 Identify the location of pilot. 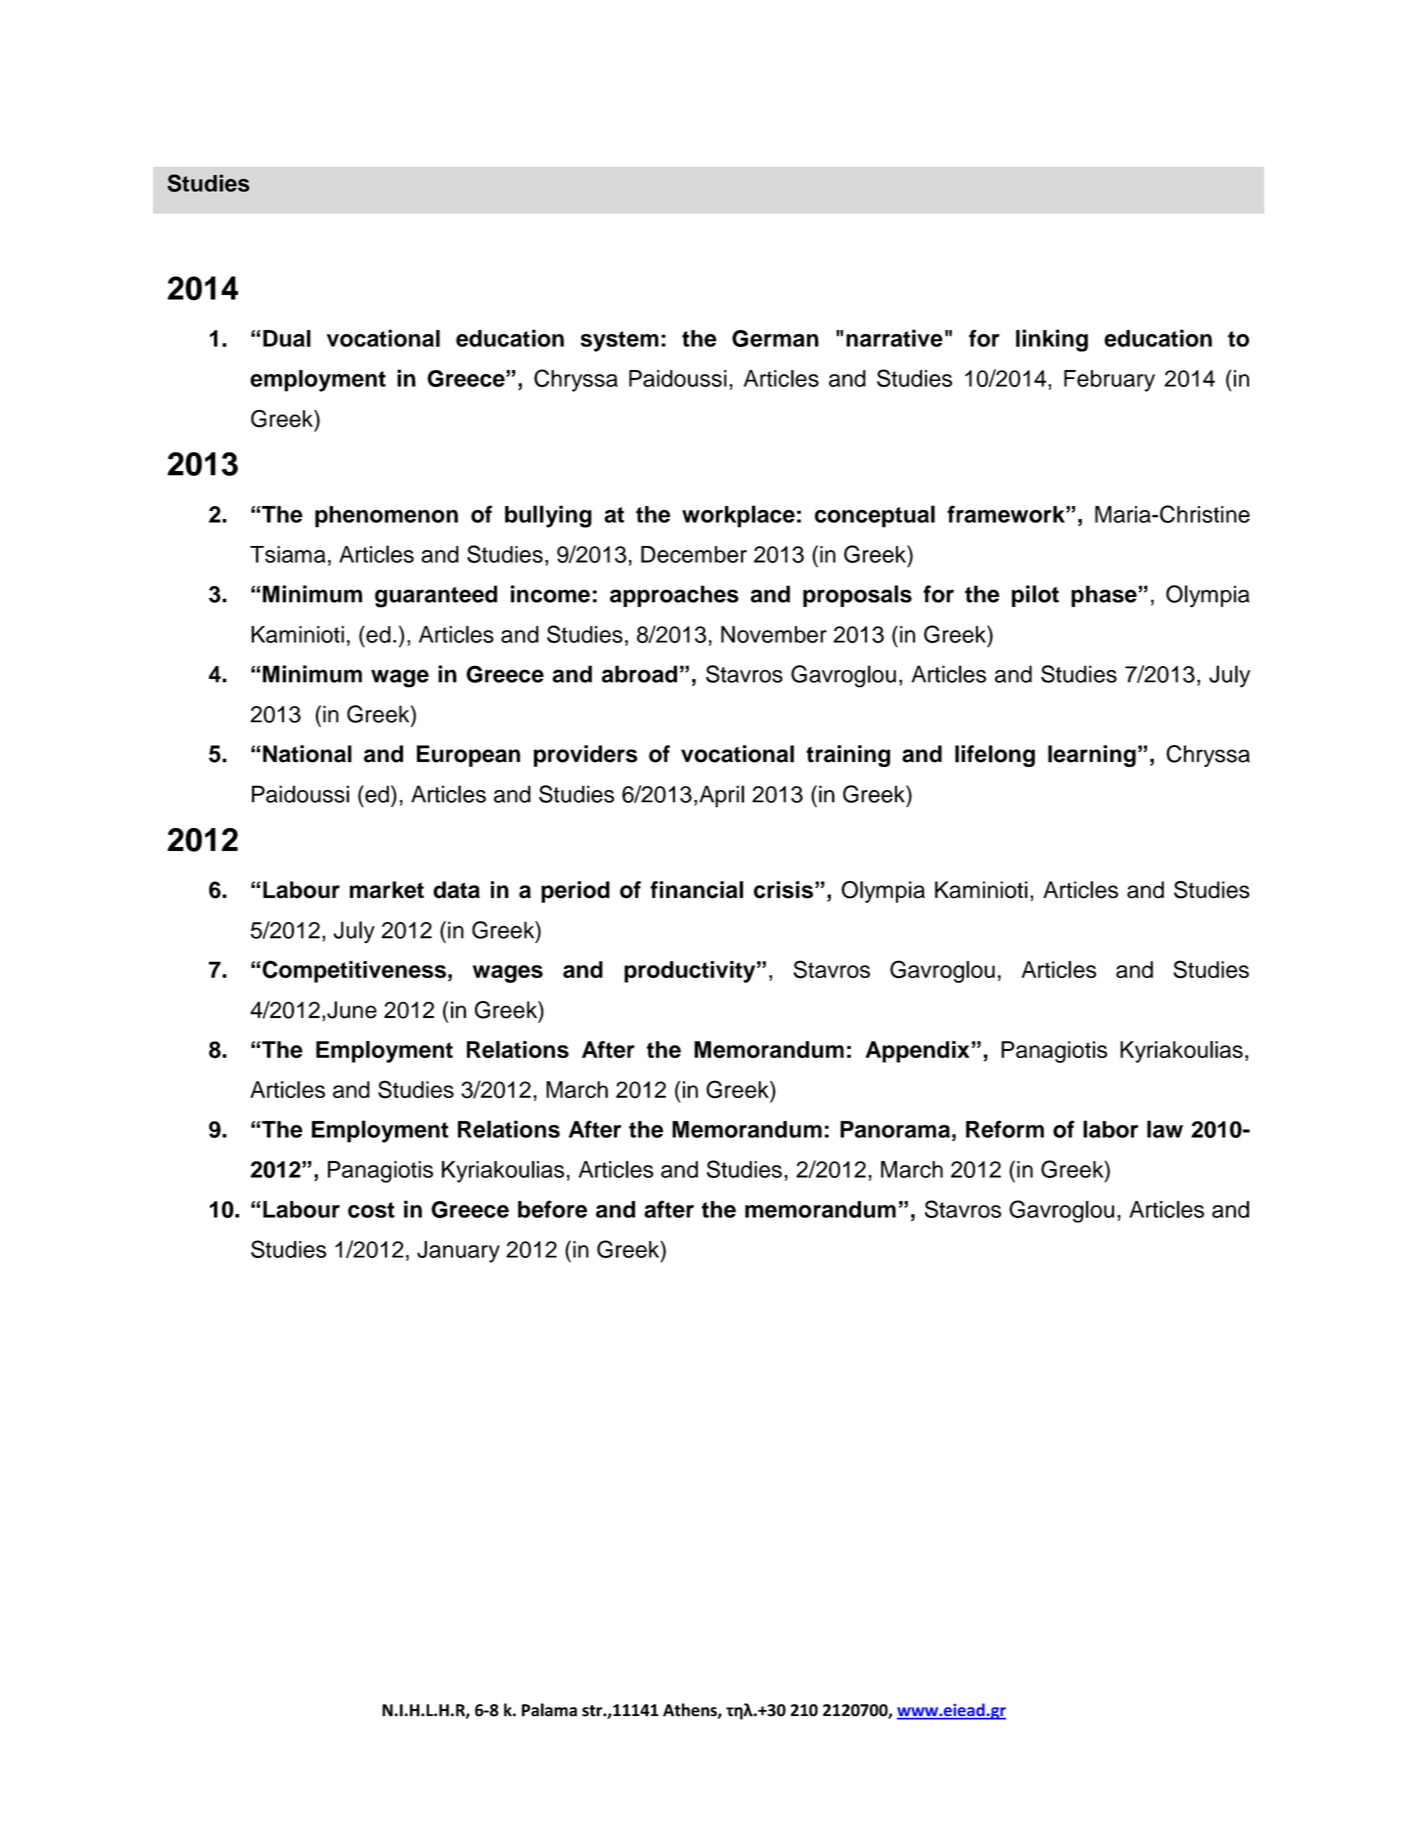
(1035, 596).
